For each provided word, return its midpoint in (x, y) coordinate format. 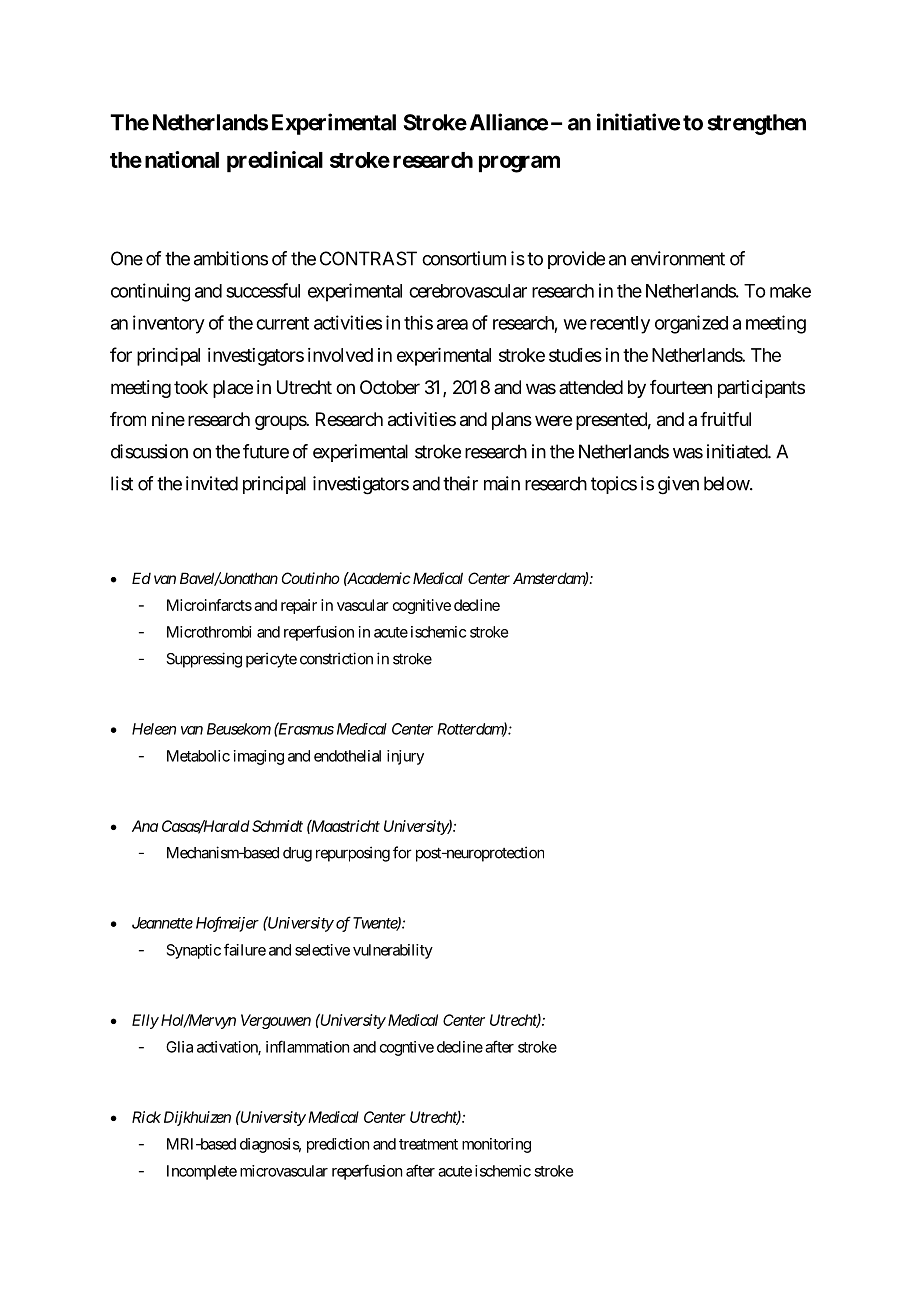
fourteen (681, 387)
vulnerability (393, 951)
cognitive (422, 606)
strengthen (756, 124)
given (678, 485)
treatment (428, 1144)
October (390, 387)
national (182, 159)
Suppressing (204, 660)
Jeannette (162, 923)
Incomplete (202, 1172)
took (191, 387)
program (519, 164)
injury (405, 757)
